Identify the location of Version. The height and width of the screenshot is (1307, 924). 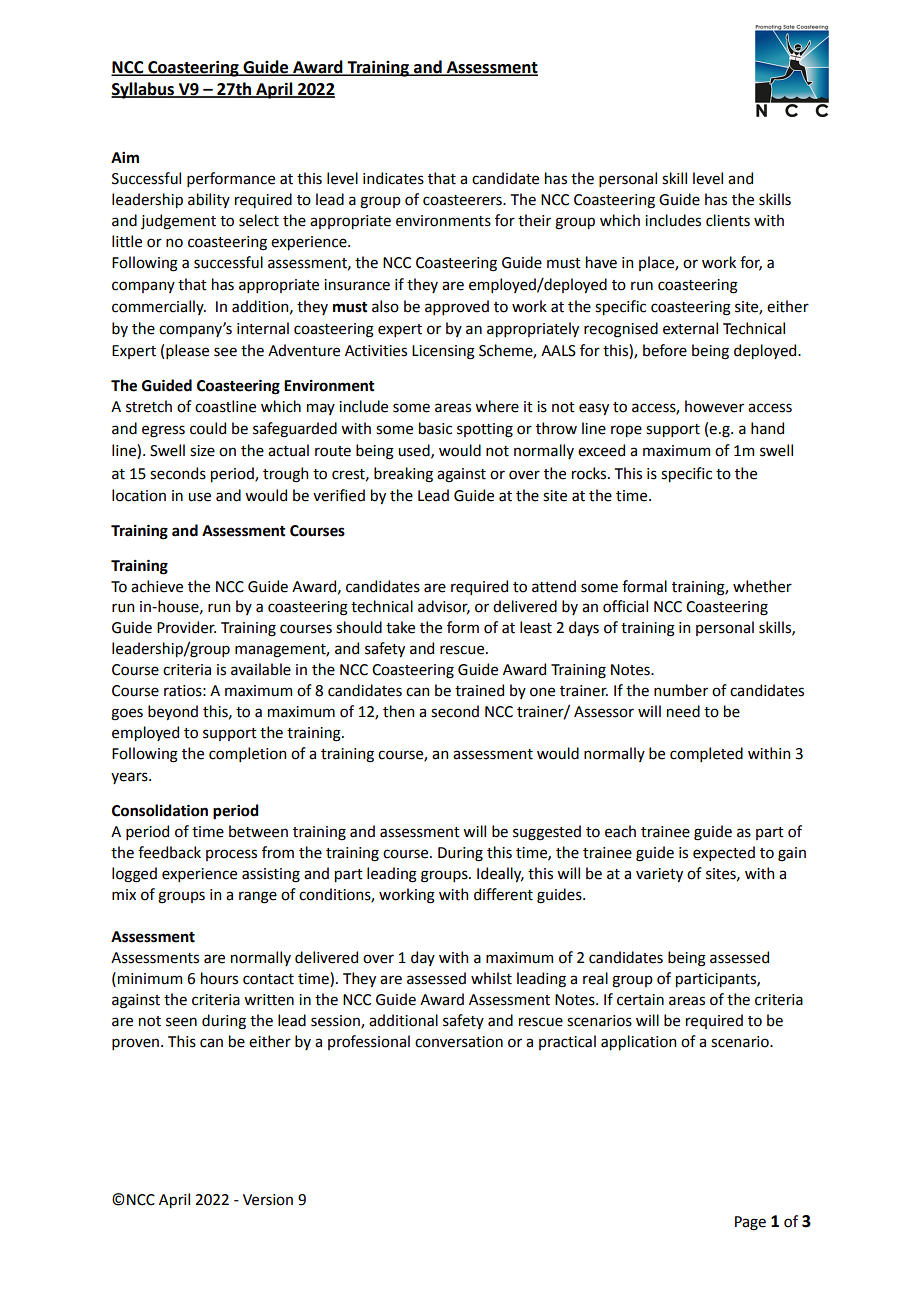
(268, 1200).
